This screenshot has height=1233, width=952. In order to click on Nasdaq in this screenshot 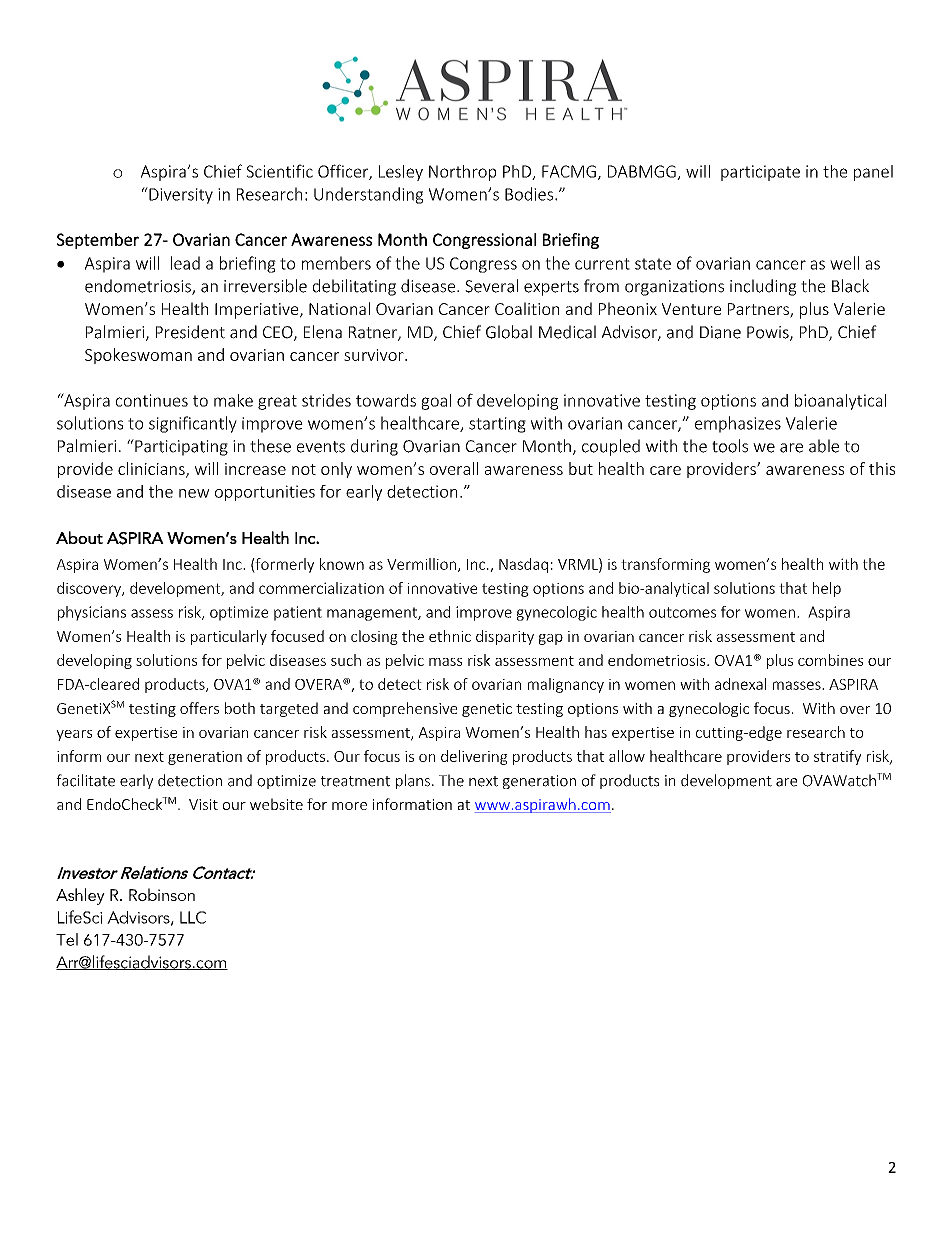, I will do `click(523, 565)`.
